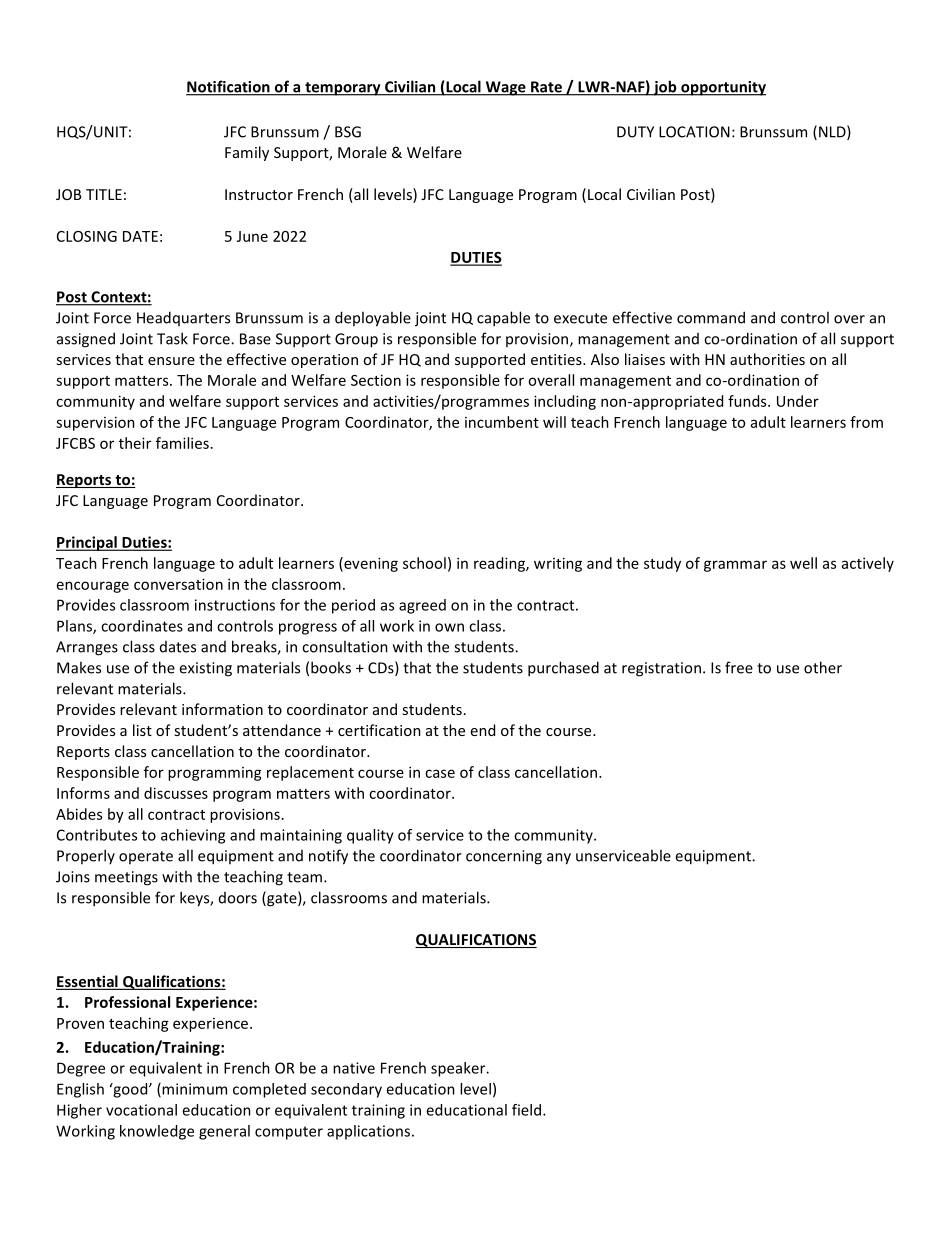 The image size is (952, 1233). I want to click on grammar, so click(735, 566).
